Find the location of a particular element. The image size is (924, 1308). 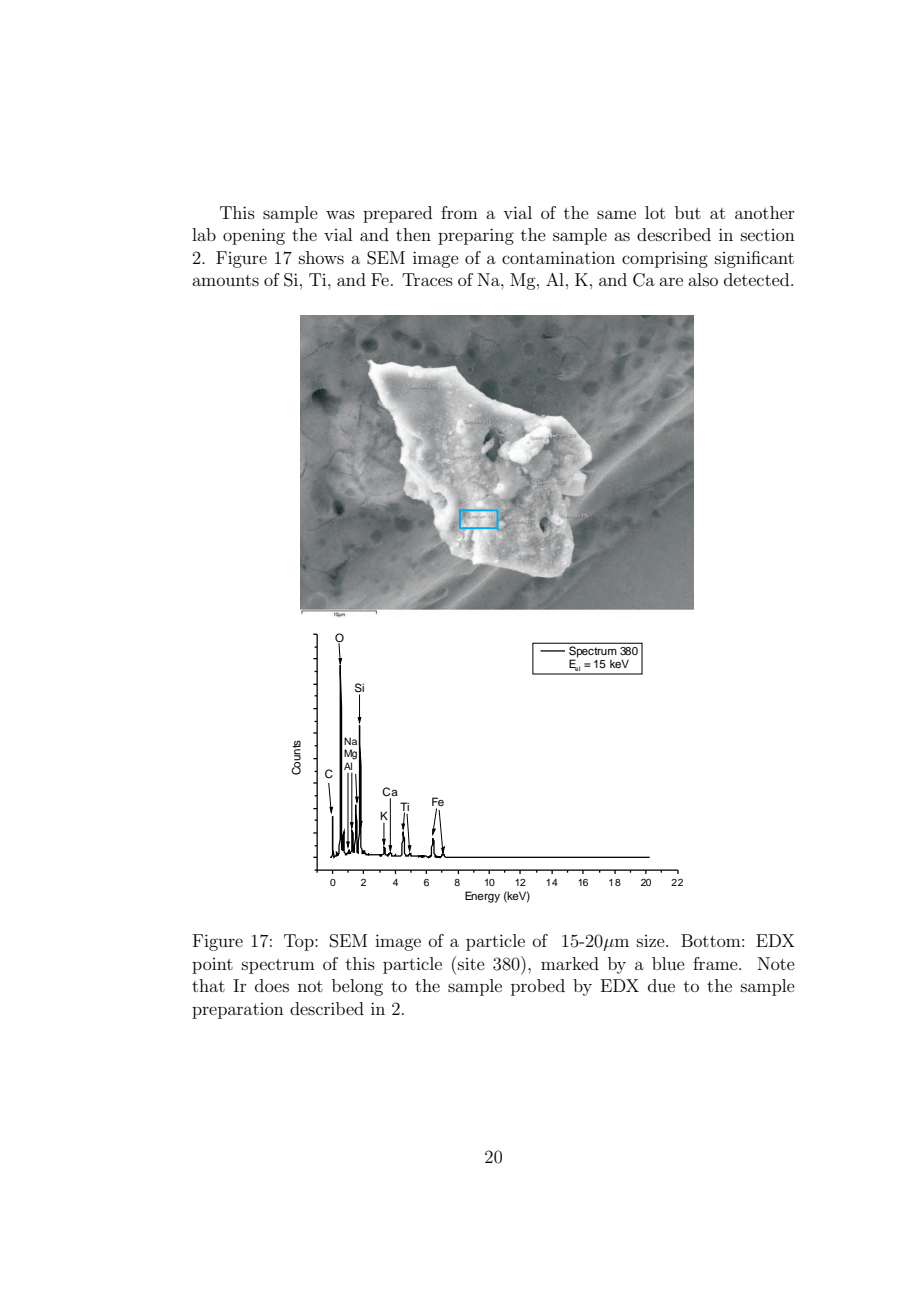

Traces is located at coordinates (427, 279).
